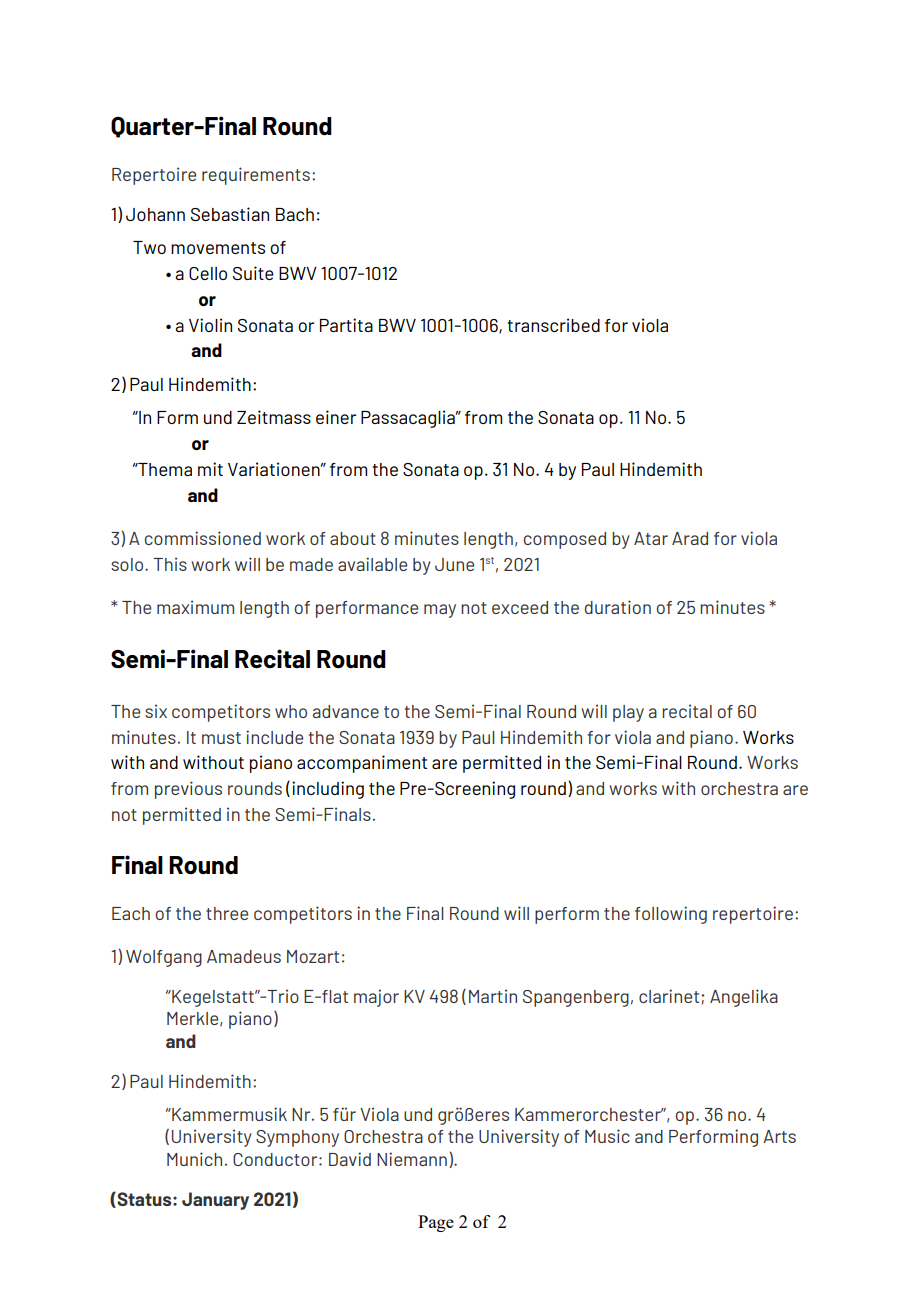 This document has height=1308, width=924. What do you see at coordinates (230, 214) in the document?
I see `Sebastian` at bounding box center [230, 214].
